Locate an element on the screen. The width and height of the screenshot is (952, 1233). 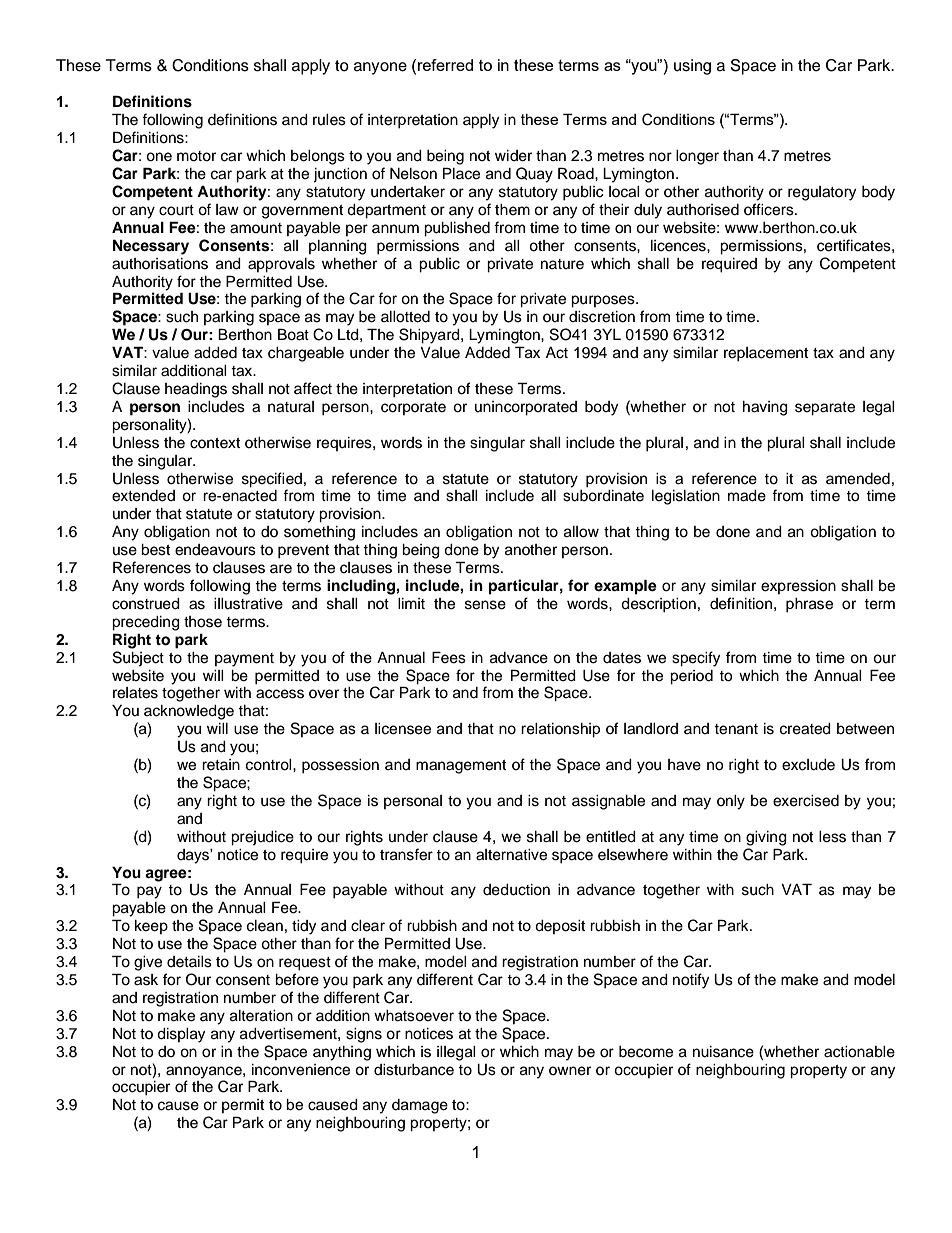
giving is located at coordinates (766, 838).
